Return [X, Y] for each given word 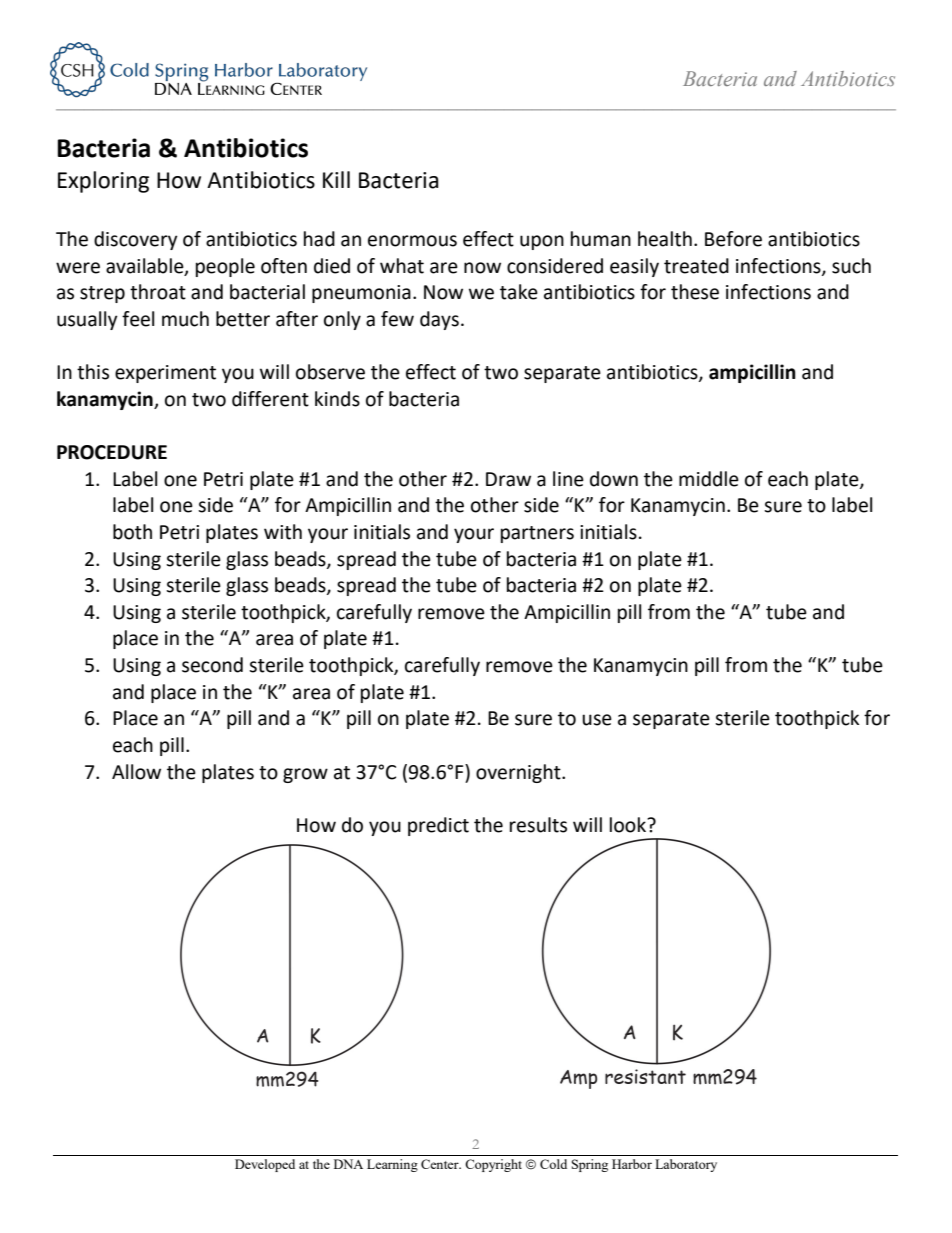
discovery [136, 240]
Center [441, 1164]
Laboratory [686, 1165]
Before [733, 239]
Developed [265, 1165]
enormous [412, 241]
